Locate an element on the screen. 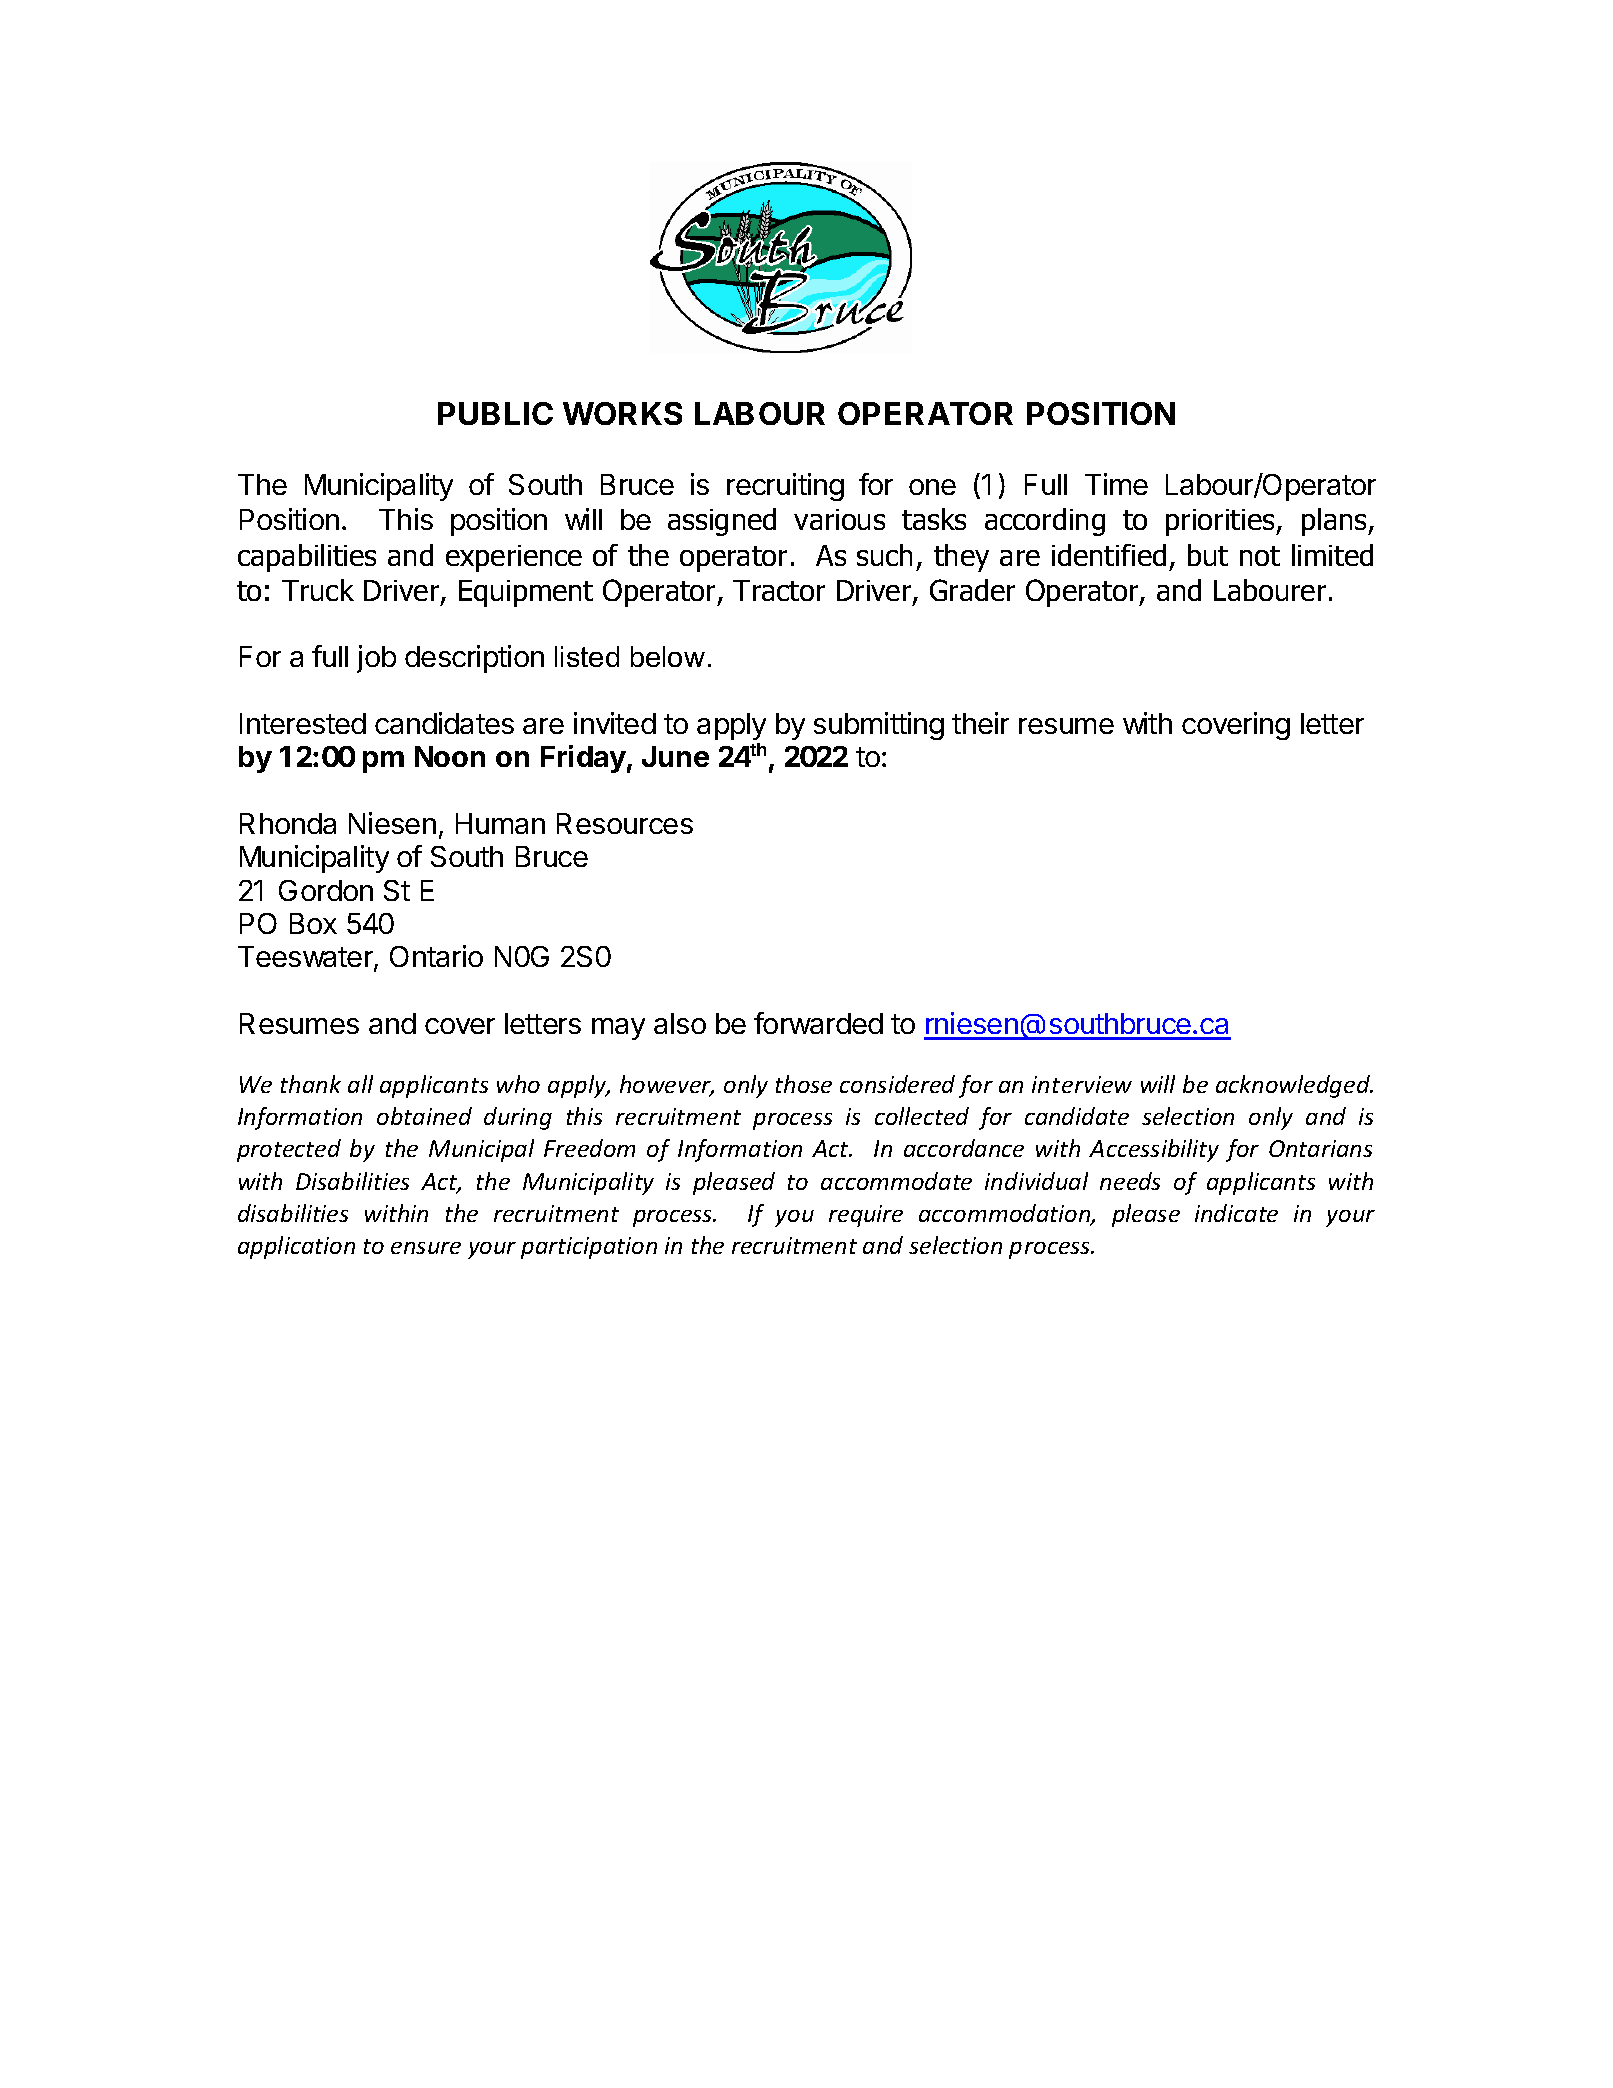 This screenshot has height=2088, width=1613. indicate is located at coordinates (1236, 1213).
